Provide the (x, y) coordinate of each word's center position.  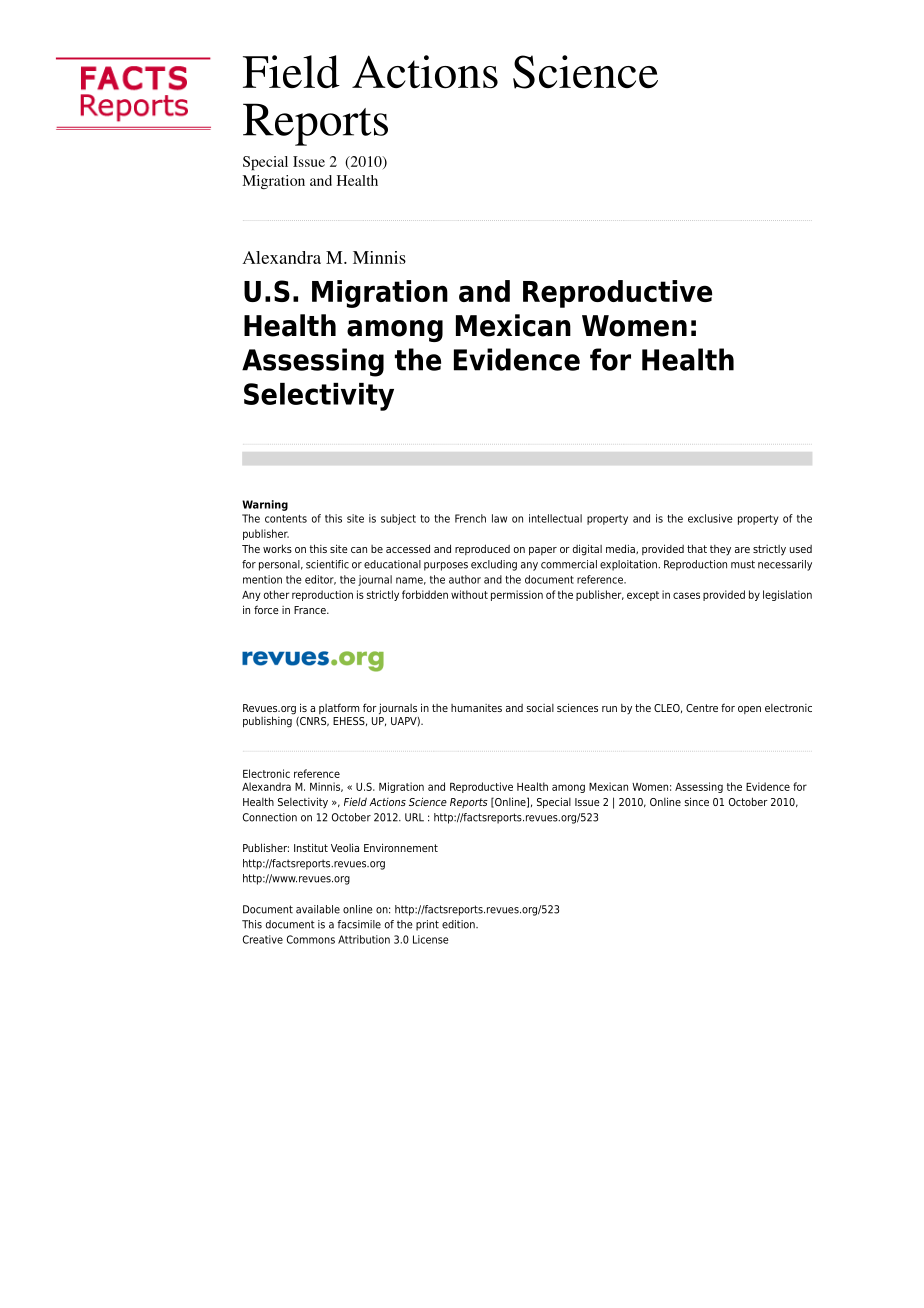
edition (459, 924)
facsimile (359, 924)
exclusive (710, 518)
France (311, 610)
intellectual (555, 518)
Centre (702, 708)
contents (286, 519)
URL (414, 817)
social (540, 708)
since (697, 801)
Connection (270, 817)
